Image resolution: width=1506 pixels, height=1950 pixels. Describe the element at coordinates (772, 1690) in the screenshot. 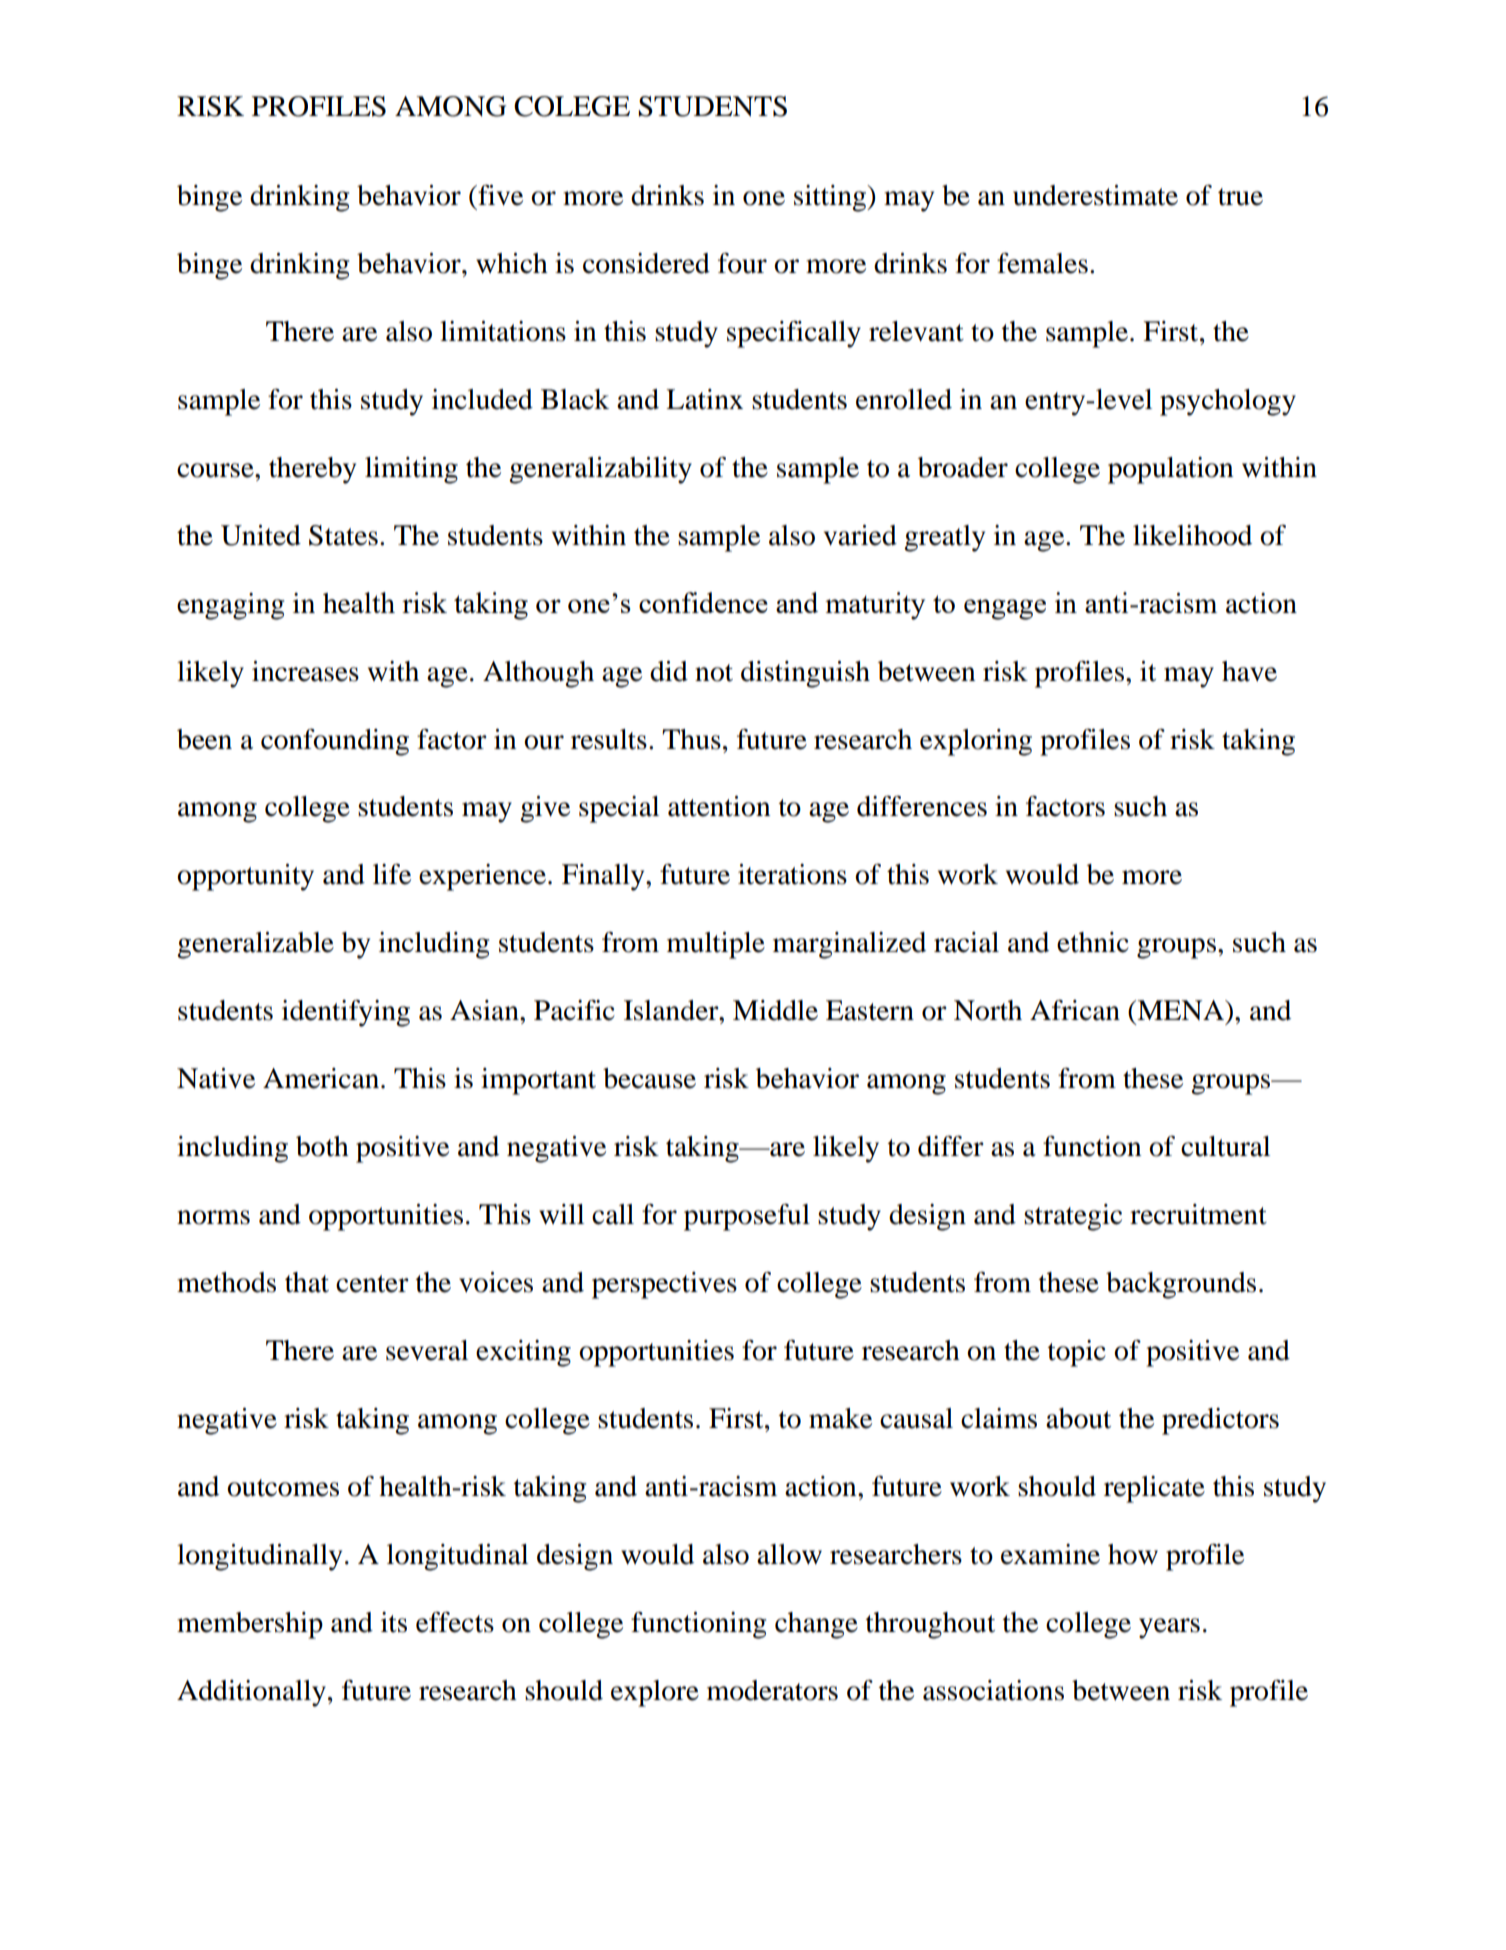

I see `moderators` at that location.
